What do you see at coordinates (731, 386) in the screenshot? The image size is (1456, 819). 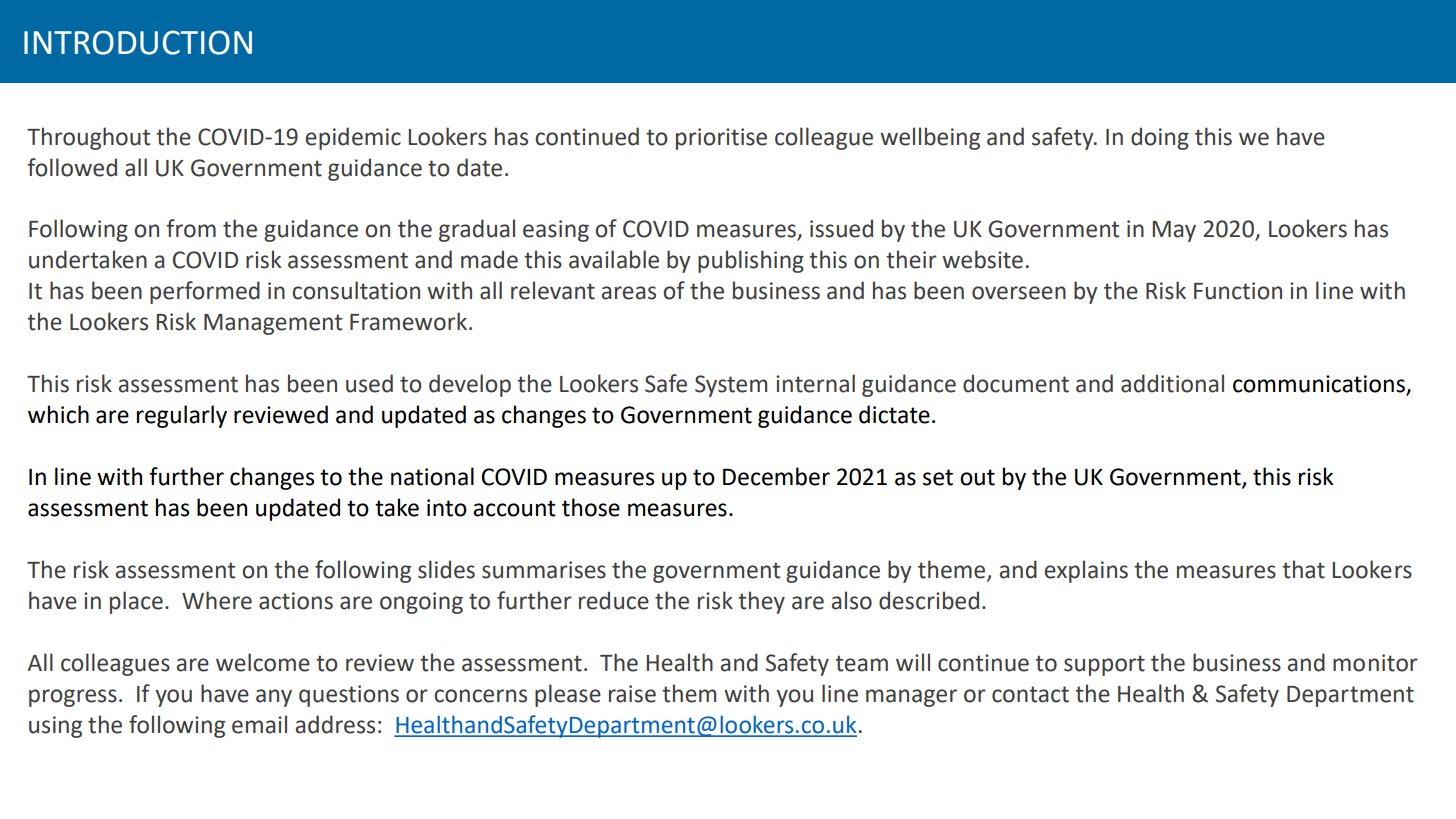 I see `System` at bounding box center [731, 386].
